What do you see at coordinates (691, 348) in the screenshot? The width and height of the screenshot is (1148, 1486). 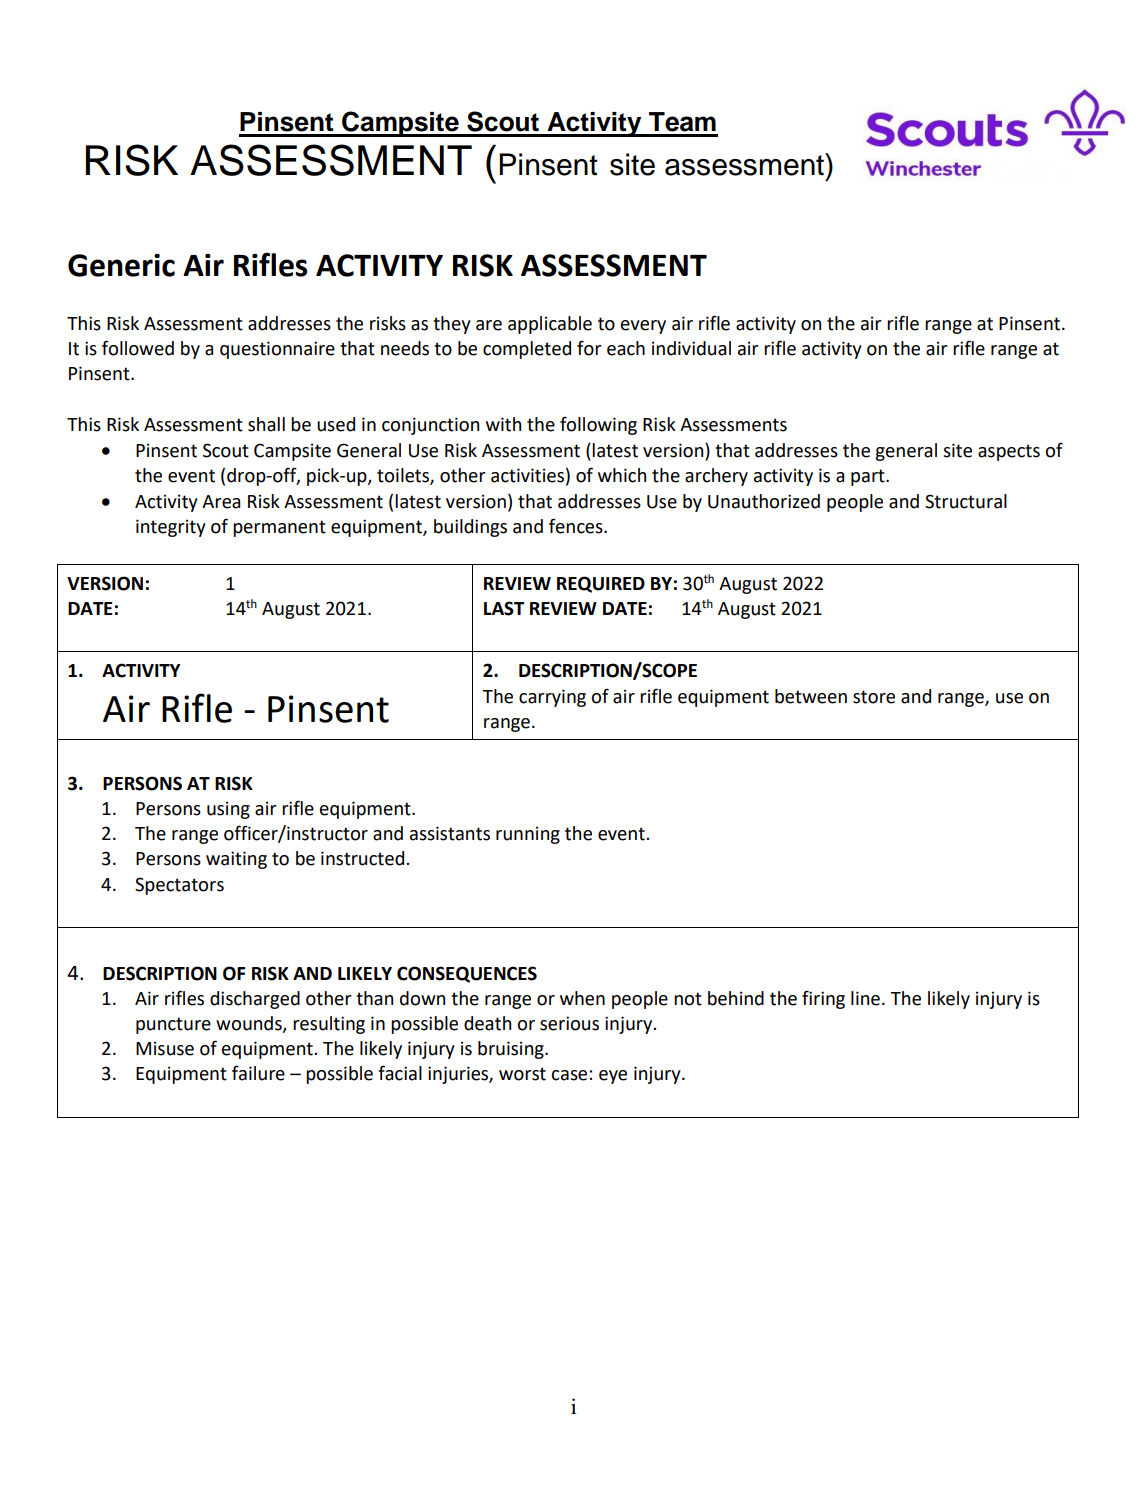 I see `individual` at bounding box center [691, 348].
